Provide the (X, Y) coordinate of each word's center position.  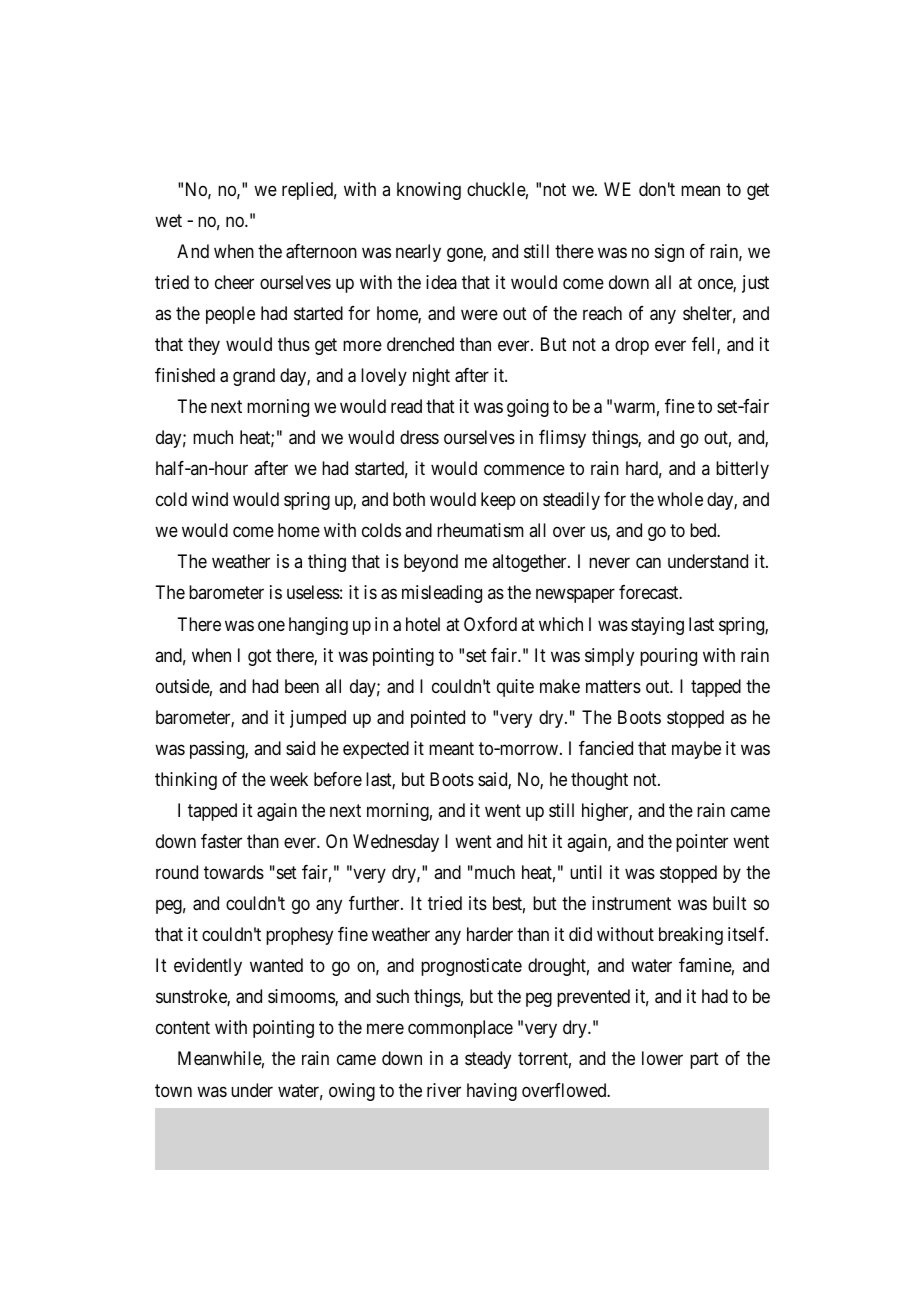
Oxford (490, 624)
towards (234, 872)
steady (488, 1060)
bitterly (742, 470)
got (260, 657)
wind (210, 499)
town (173, 1090)
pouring (668, 657)
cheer (234, 282)
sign (669, 253)
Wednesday (396, 843)
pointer (702, 843)
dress (419, 437)
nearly (418, 253)
